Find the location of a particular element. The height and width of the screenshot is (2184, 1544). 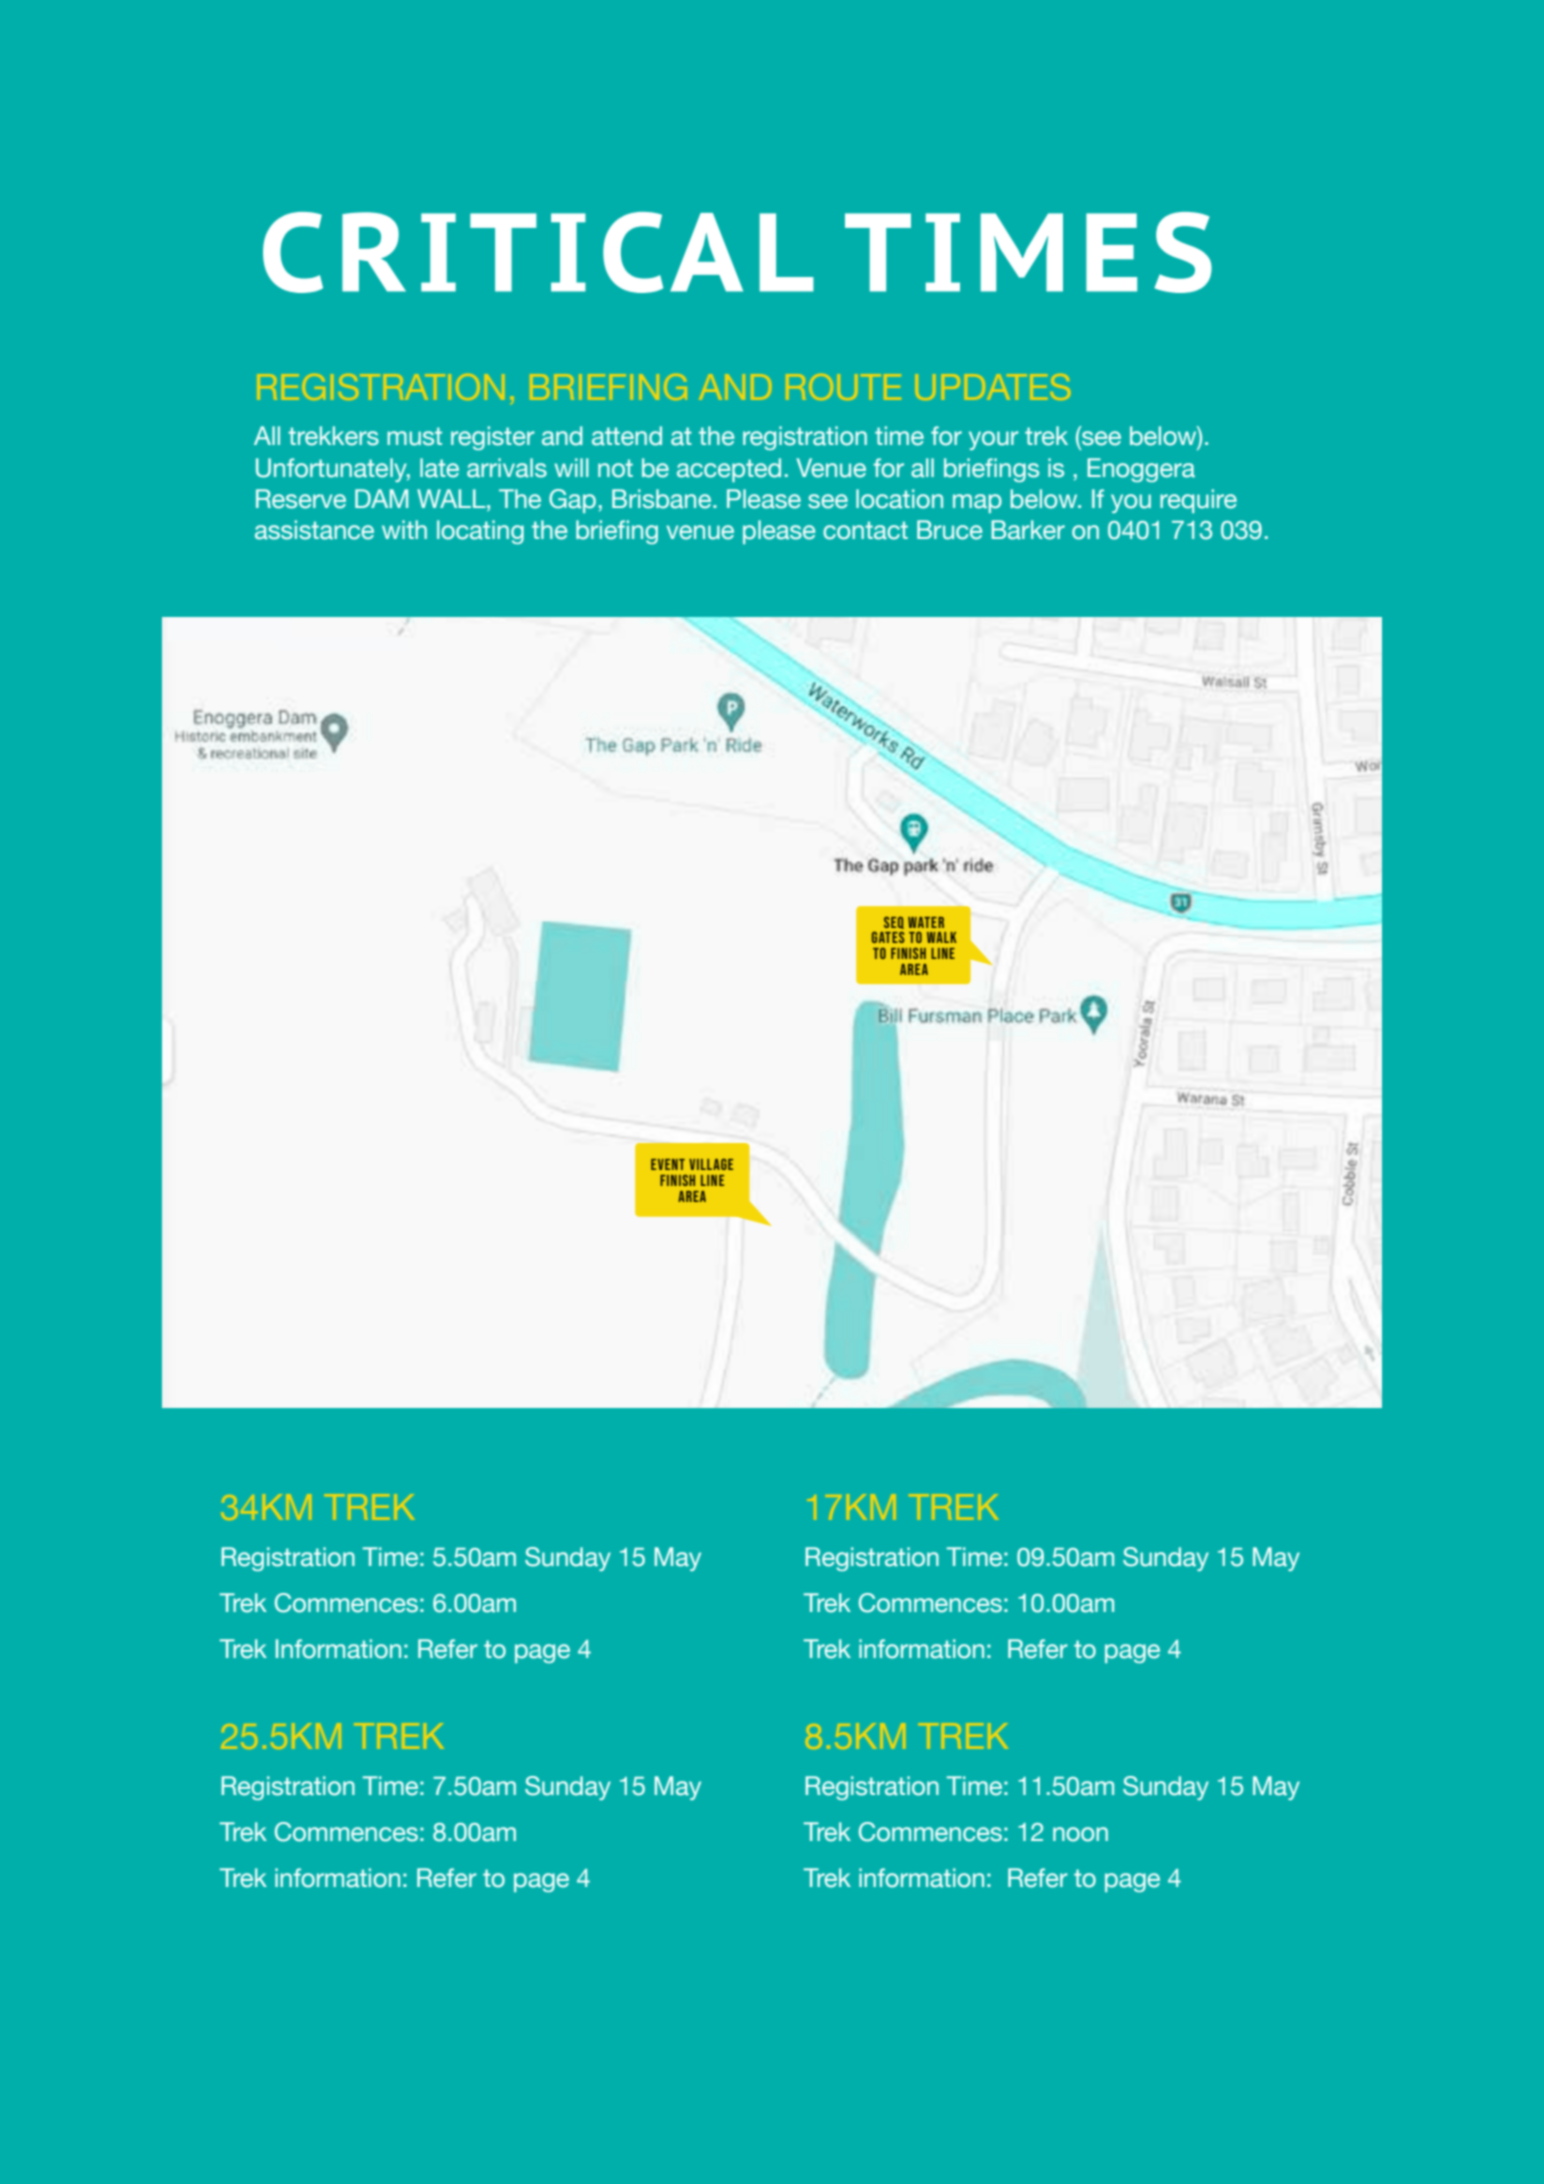

map is located at coordinates (977, 503).
